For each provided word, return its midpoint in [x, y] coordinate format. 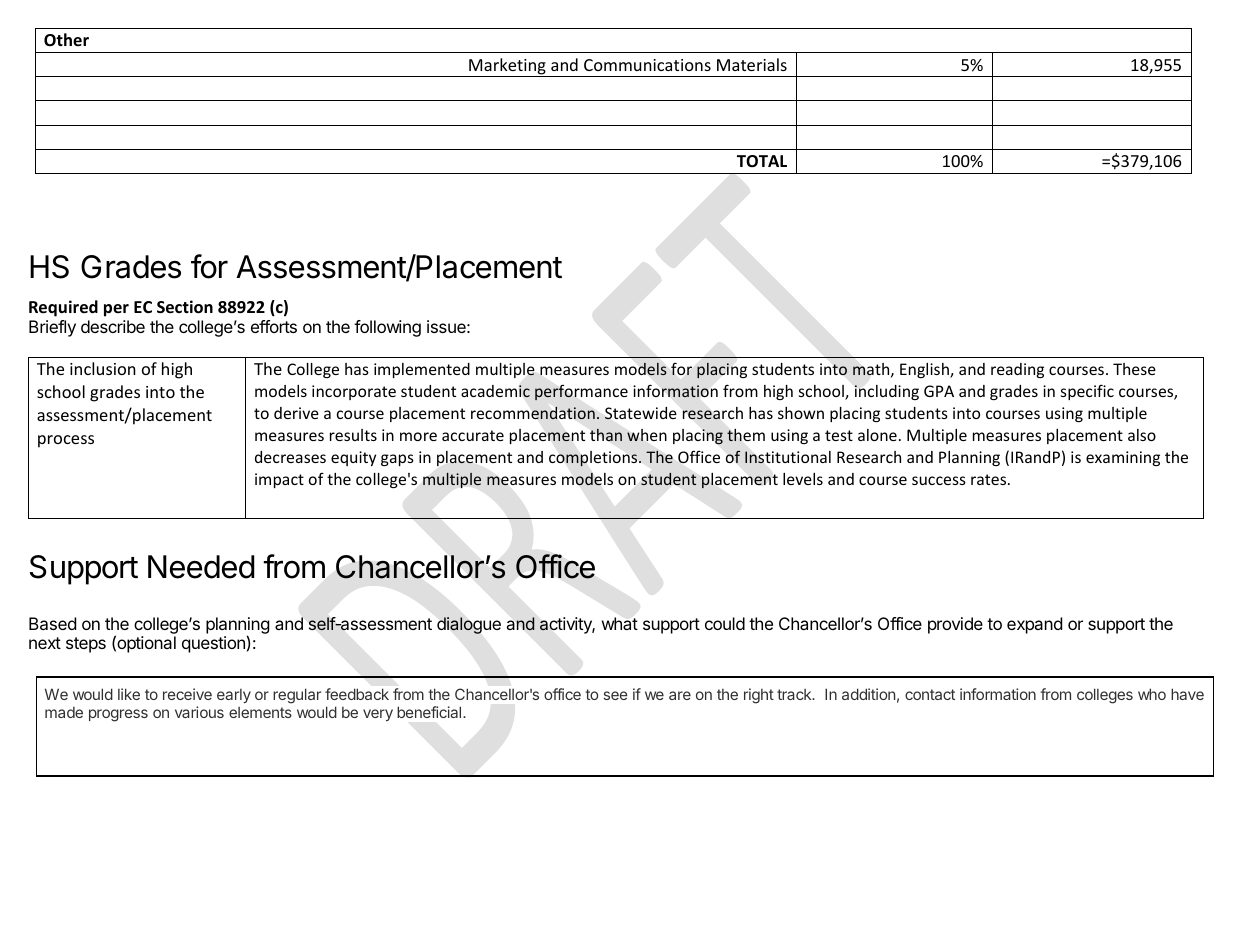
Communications [647, 65]
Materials [752, 64]
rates [990, 479]
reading [1017, 370]
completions [594, 459]
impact [279, 480]
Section [185, 307]
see [616, 695]
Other [66, 39]
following [387, 328]
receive [187, 694]
